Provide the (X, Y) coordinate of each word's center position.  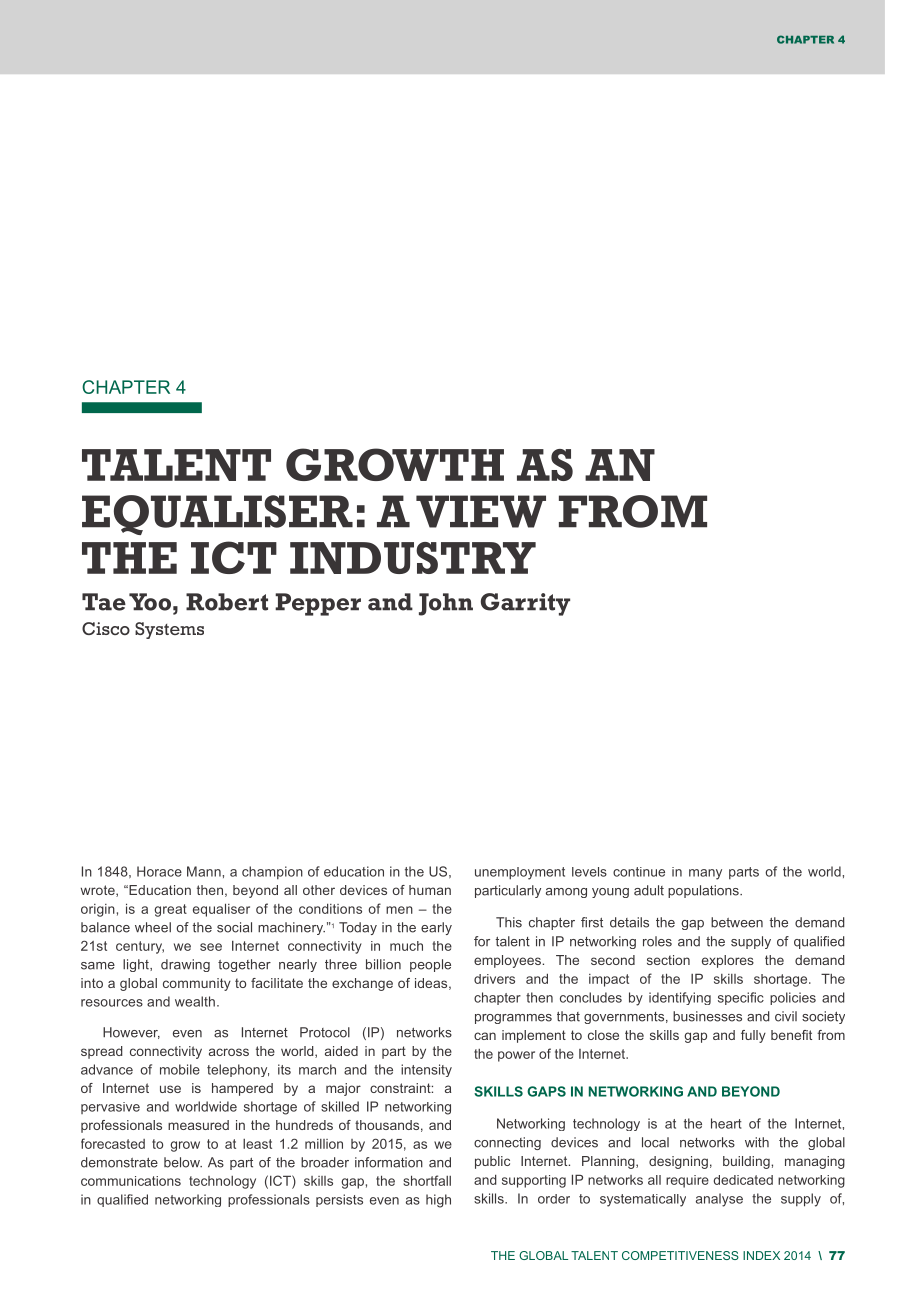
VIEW (481, 511)
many (705, 874)
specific (741, 998)
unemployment (520, 873)
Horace (159, 871)
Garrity (525, 604)
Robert (227, 602)
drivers (494, 979)
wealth (195, 1001)
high (438, 1201)
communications (131, 1181)
